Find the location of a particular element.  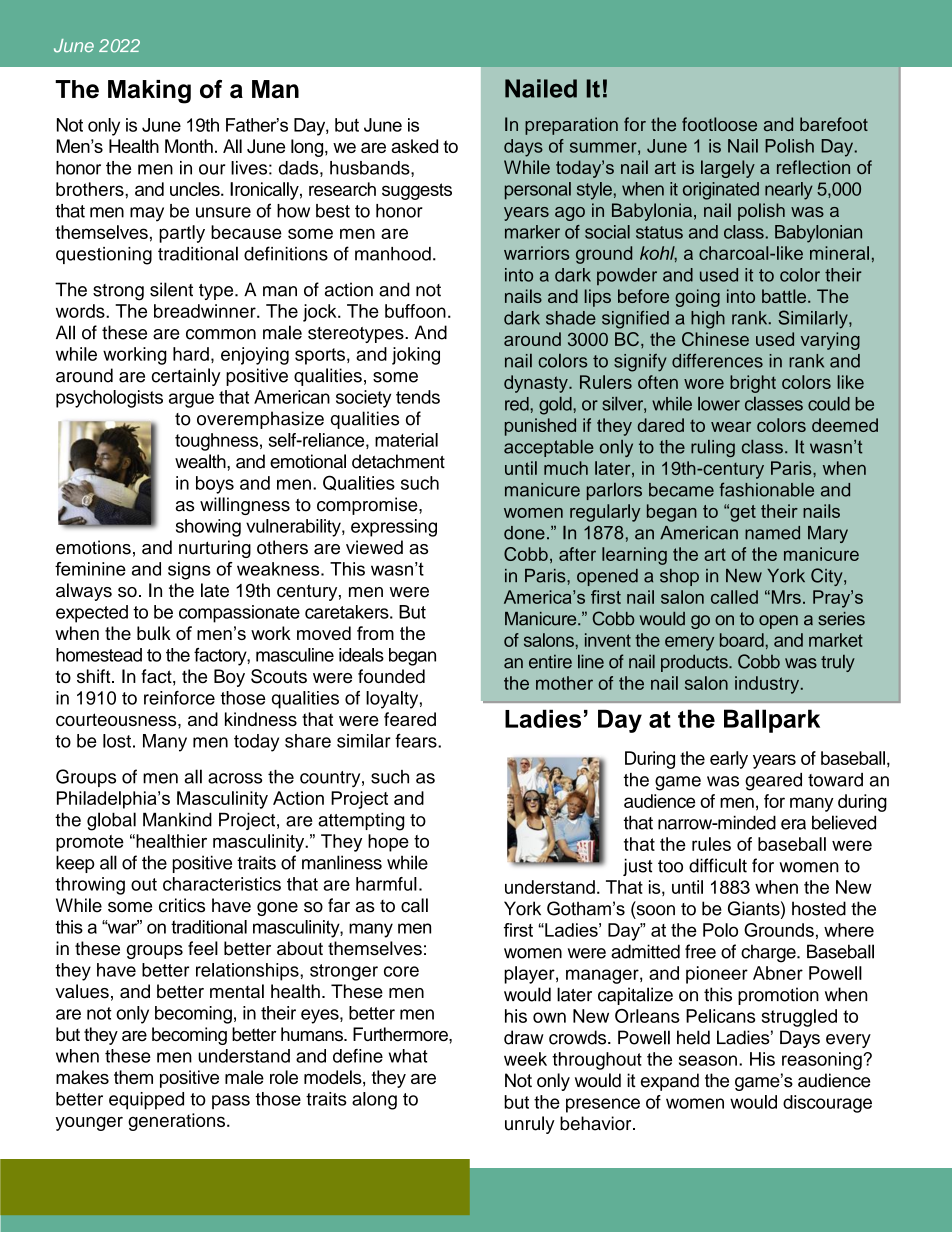

buffoon is located at coordinates (415, 311).
